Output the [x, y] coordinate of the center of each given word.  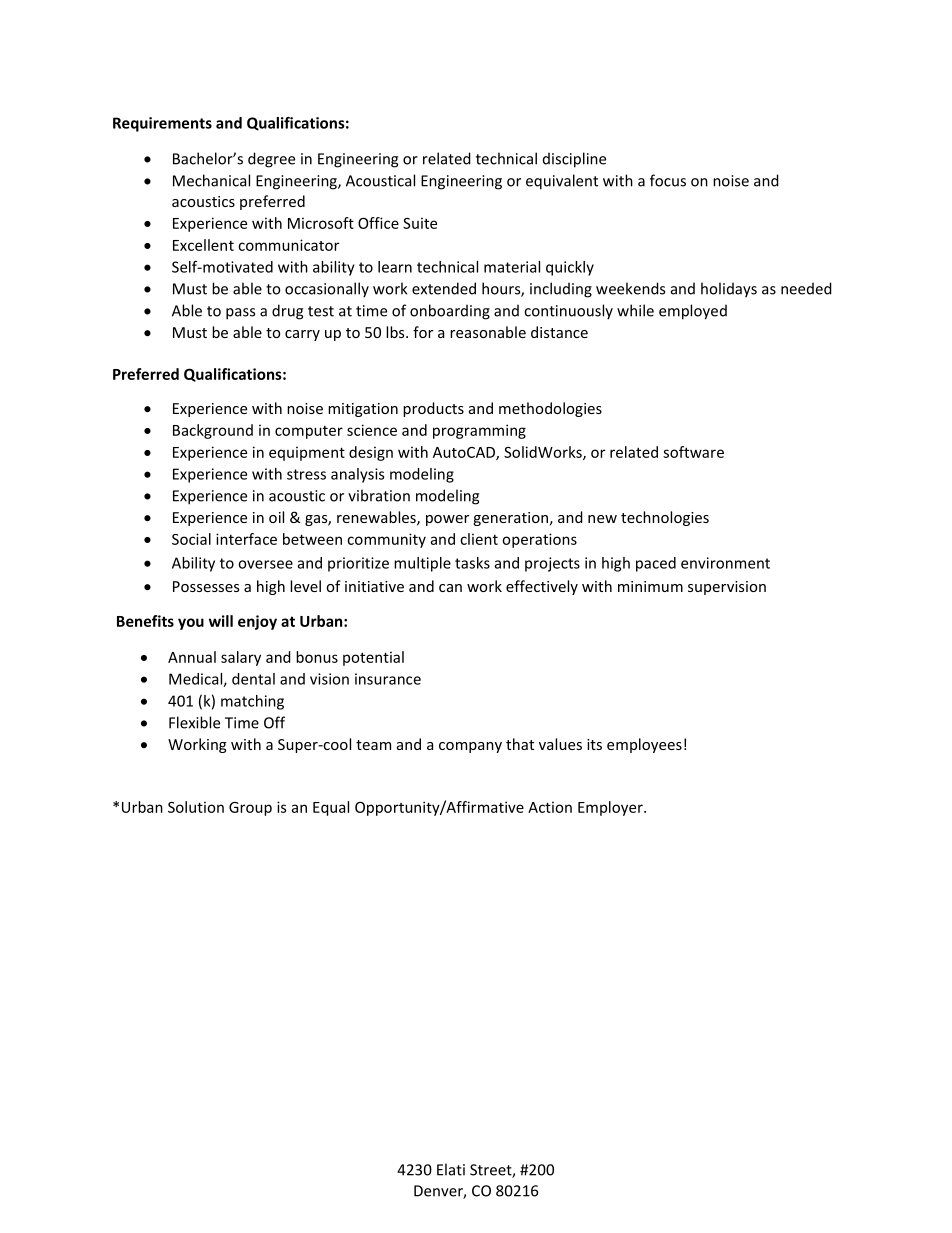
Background [213, 431]
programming [479, 431]
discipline [574, 160]
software [693, 452]
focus [668, 180]
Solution [196, 807]
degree [271, 160]
